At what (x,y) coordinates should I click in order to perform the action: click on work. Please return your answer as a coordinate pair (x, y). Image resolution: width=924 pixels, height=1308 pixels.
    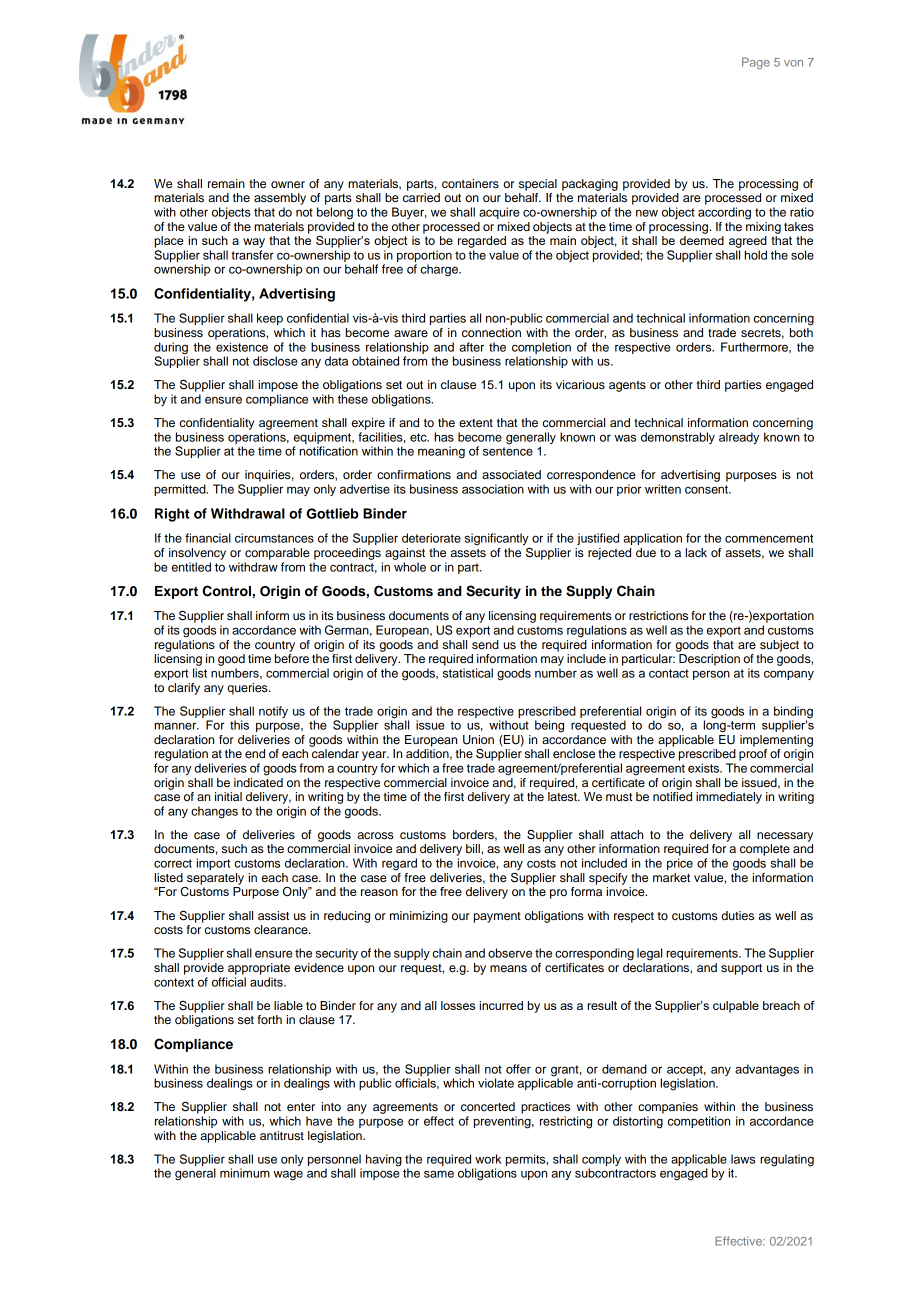
    Looking at the image, I should click on (488, 1159).
